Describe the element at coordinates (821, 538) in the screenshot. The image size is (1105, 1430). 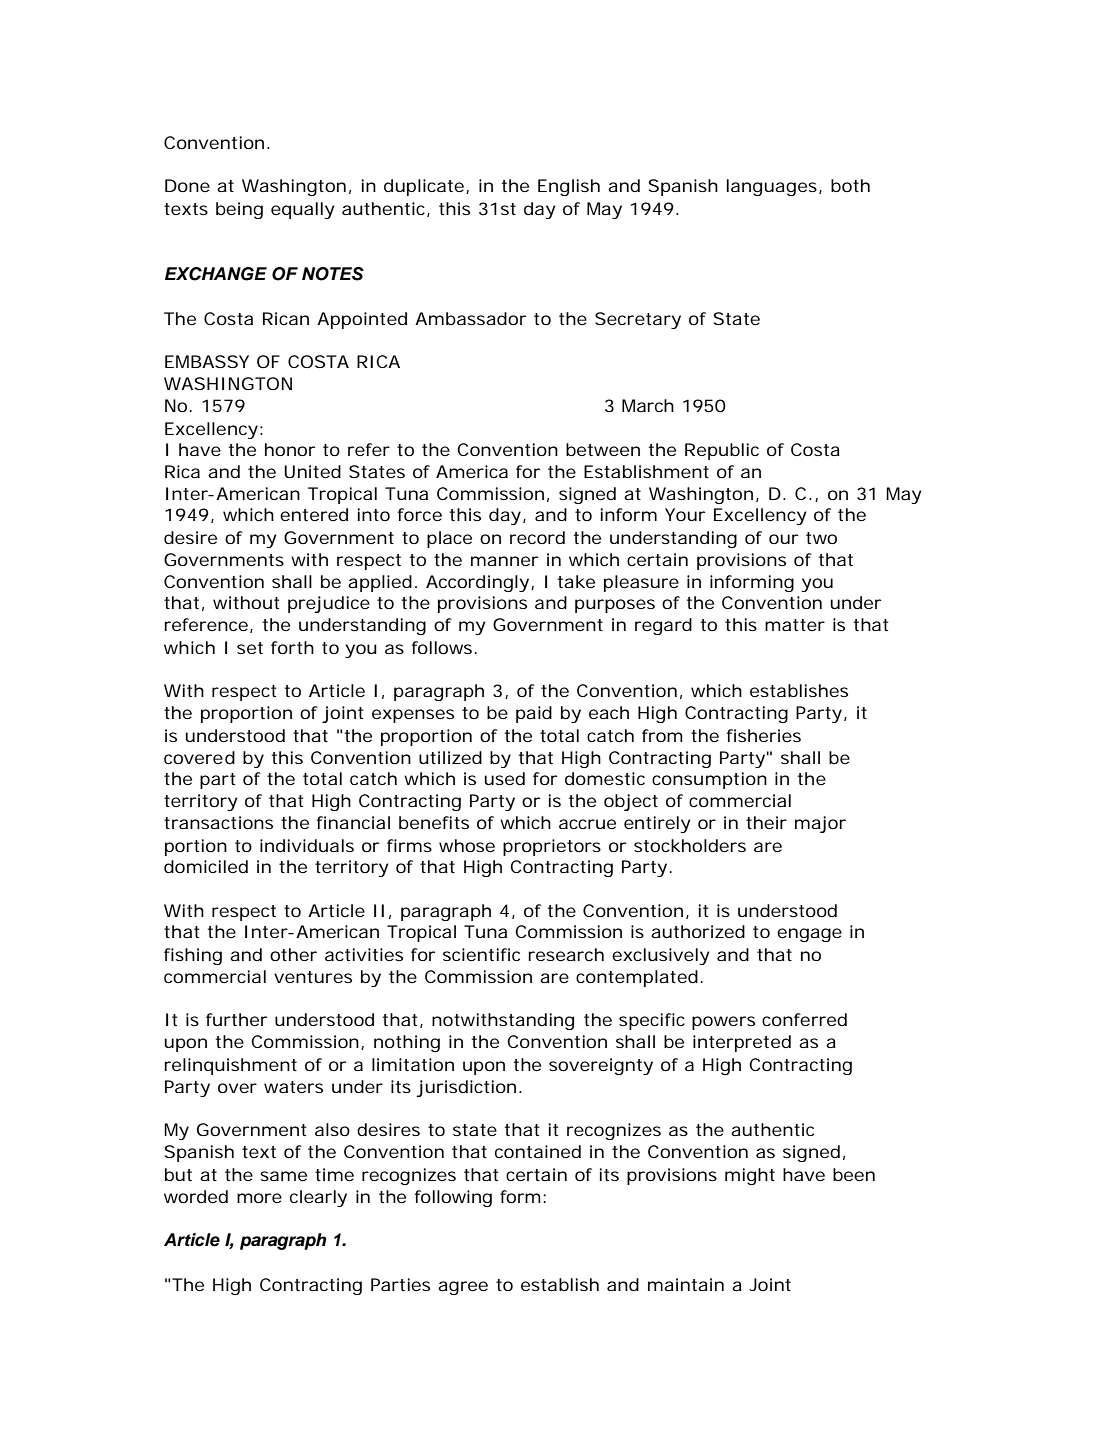
I see `two` at that location.
